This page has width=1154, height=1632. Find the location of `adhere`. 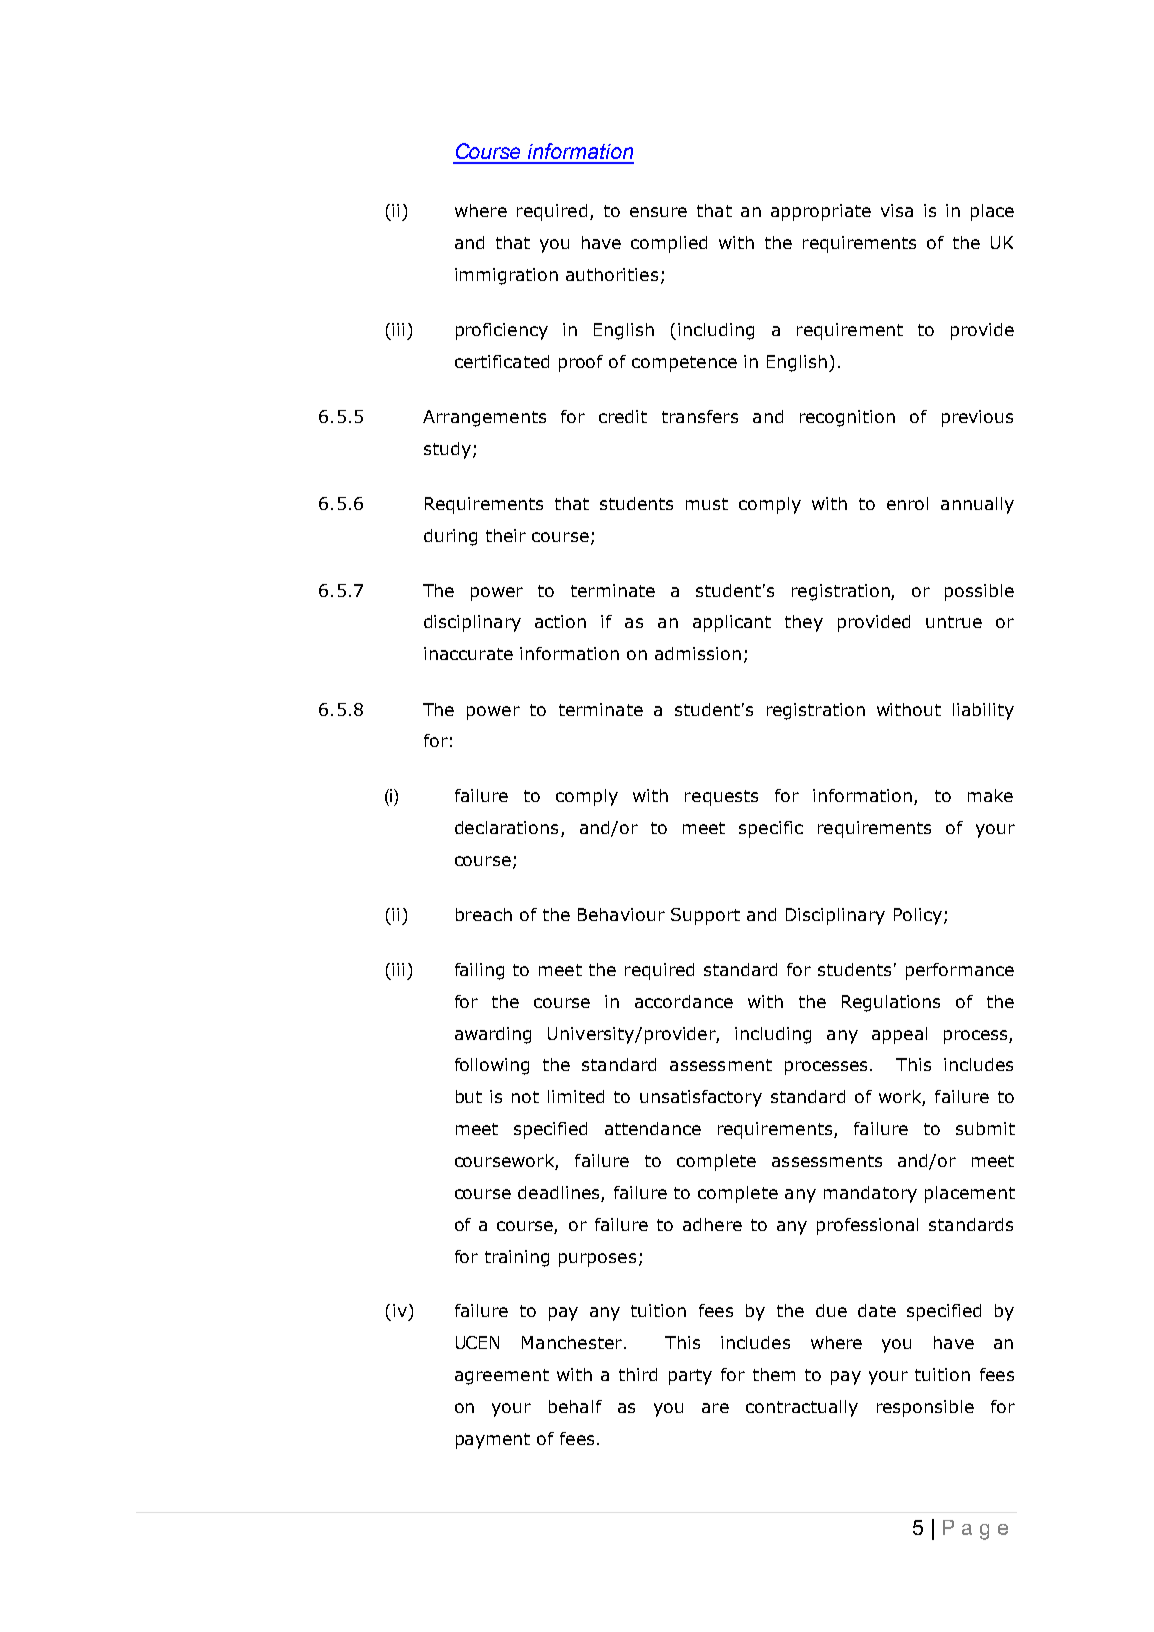

adhere is located at coordinates (712, 1224).
